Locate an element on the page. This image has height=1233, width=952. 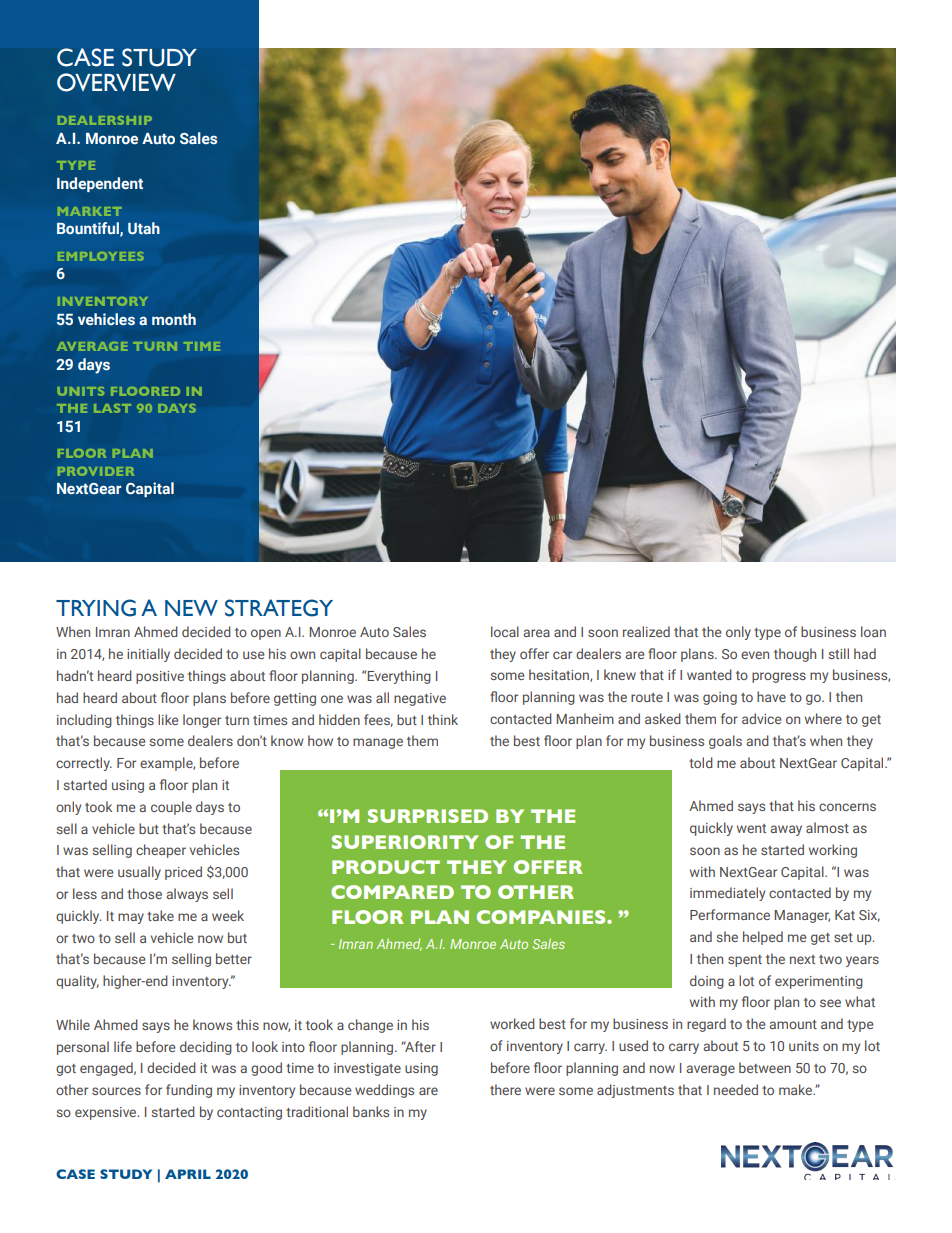
initially is located at coordinates (148, 655).
